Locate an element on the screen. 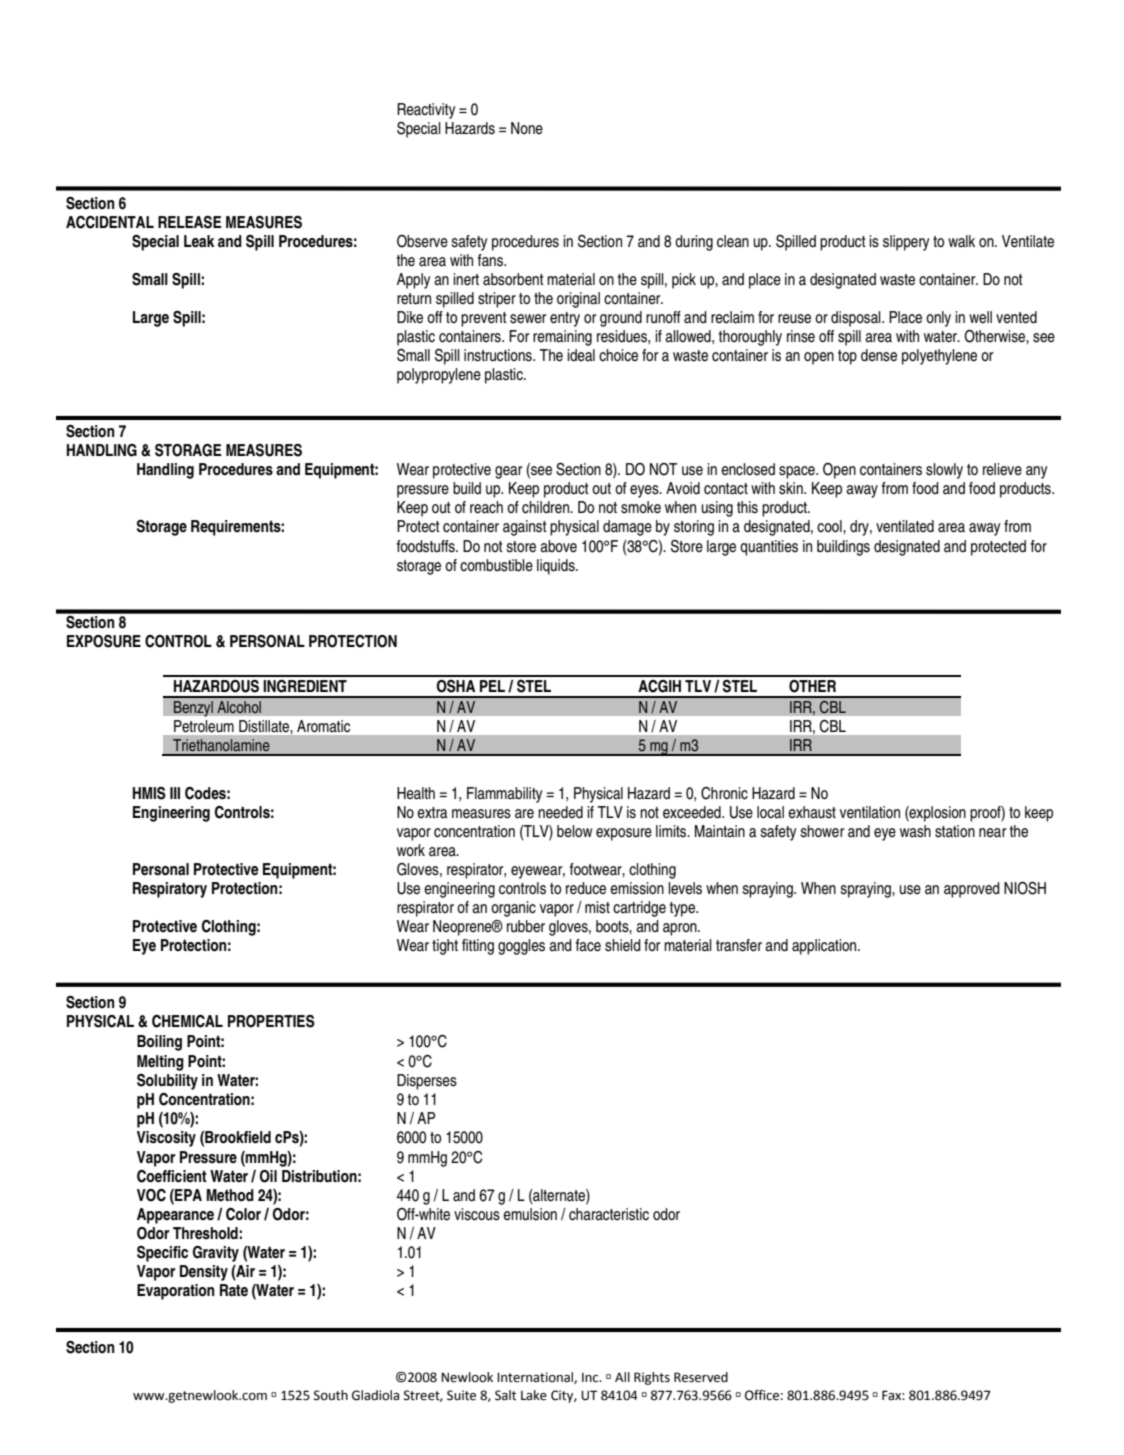 The width and height of the screenshot is (1124, 1455). ventilation is located at coordinates (870, 812).
